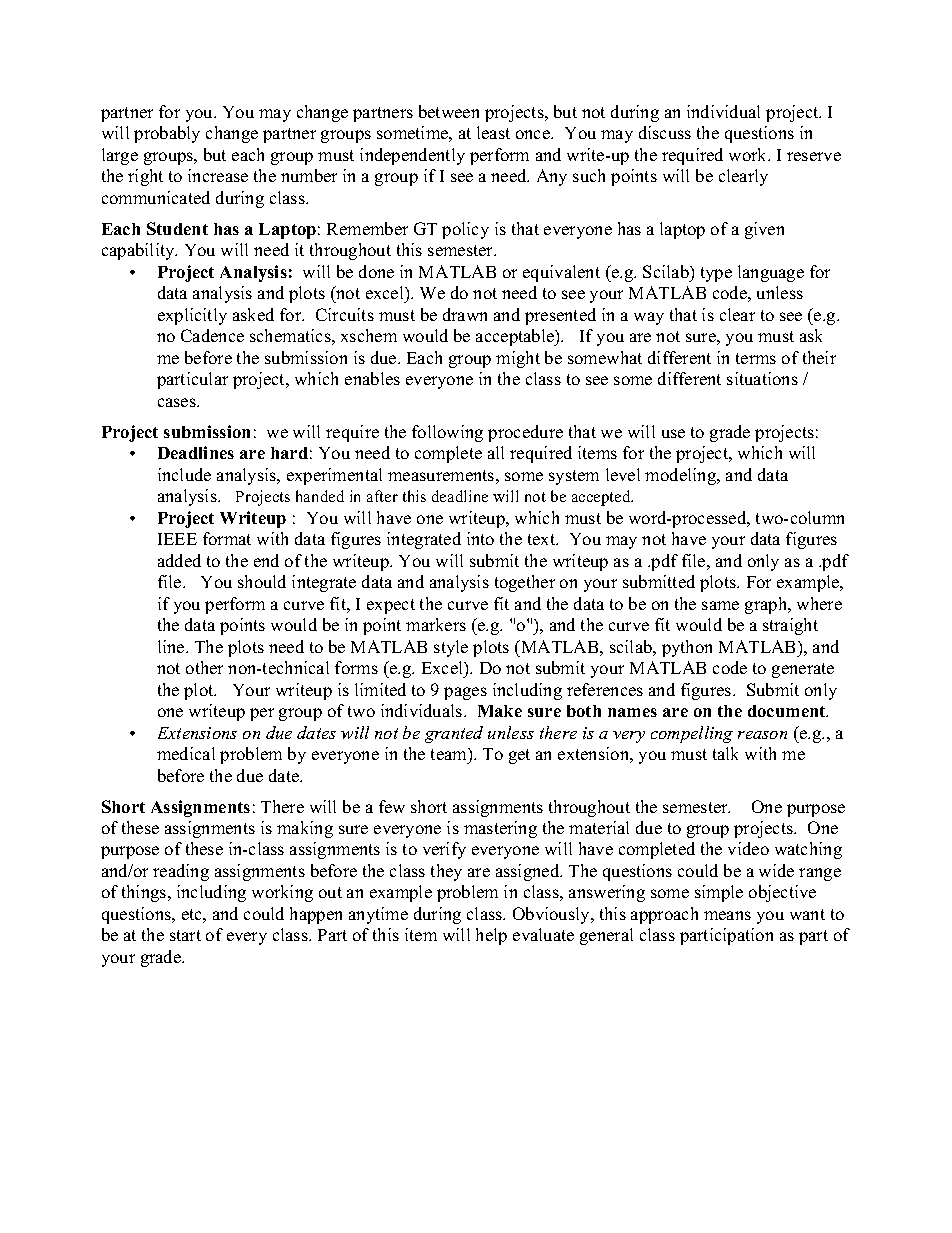  Describe the element at coordinates (185, 935) in the screenshot. I see `start` at that location.
